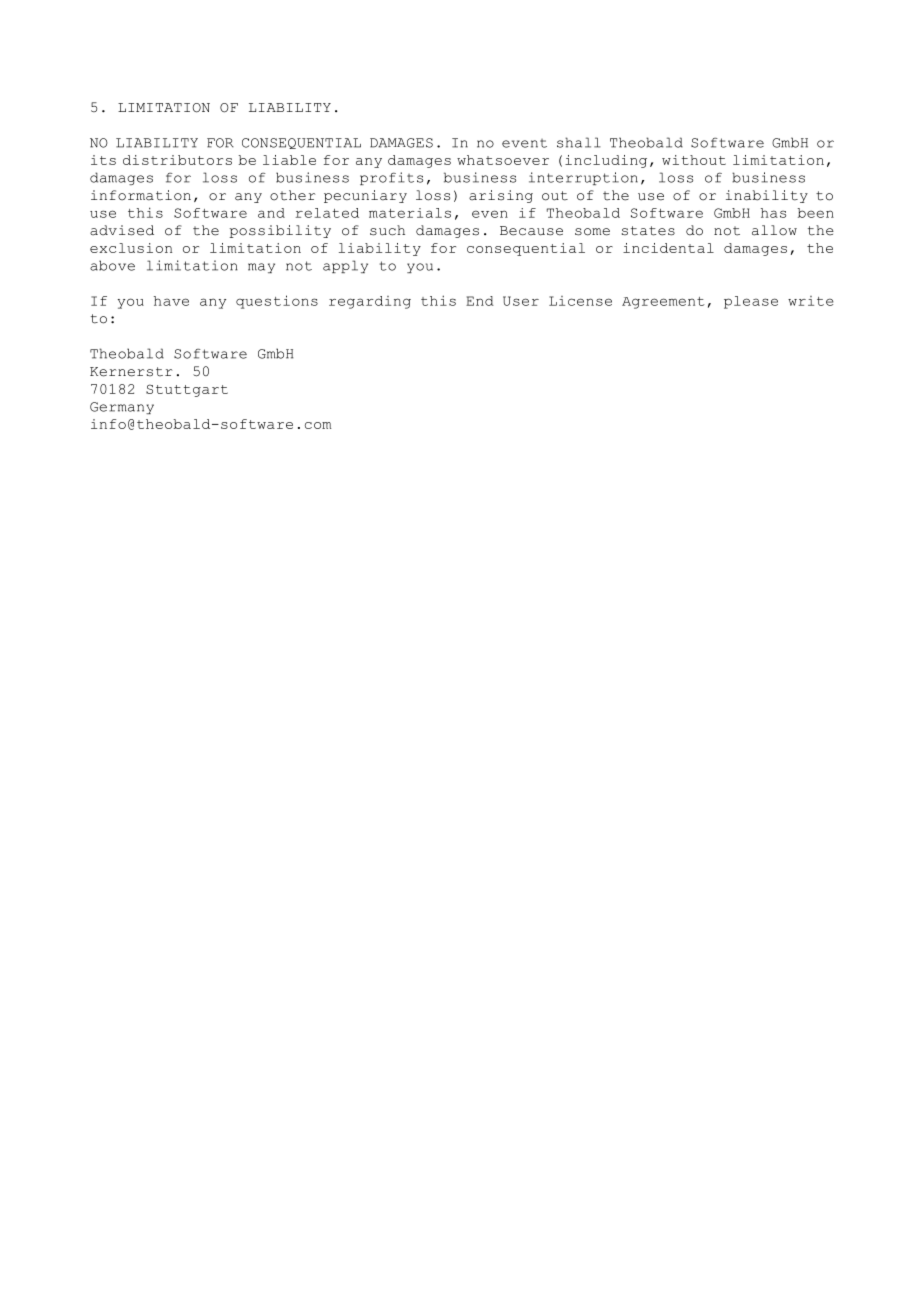 This document has width=924, height=1308. What do you see at coordinates (694, 160) in the document?
I see `without` at bounding box center [694, 160].
